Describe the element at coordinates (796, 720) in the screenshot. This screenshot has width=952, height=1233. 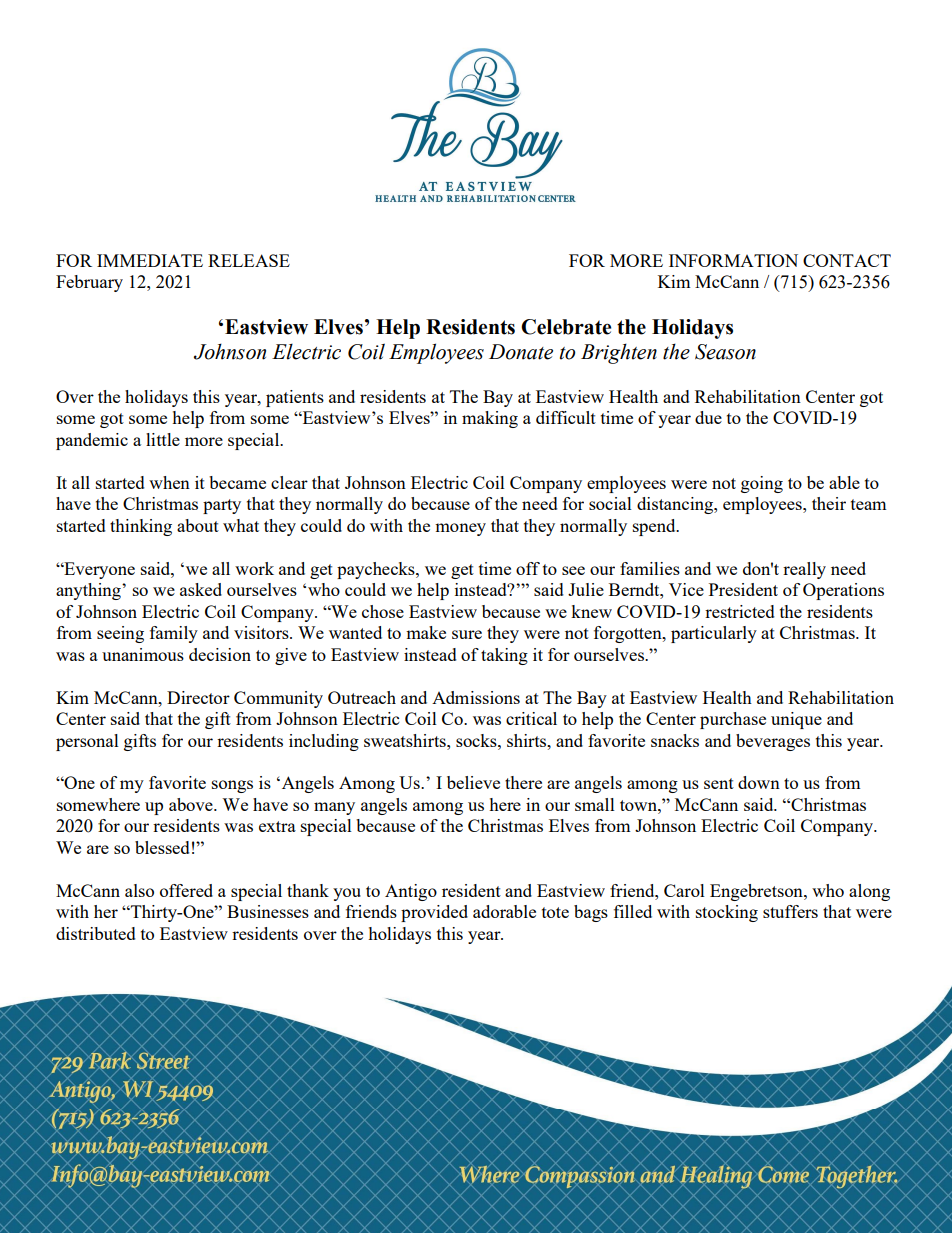
I see `unique` at that location.
